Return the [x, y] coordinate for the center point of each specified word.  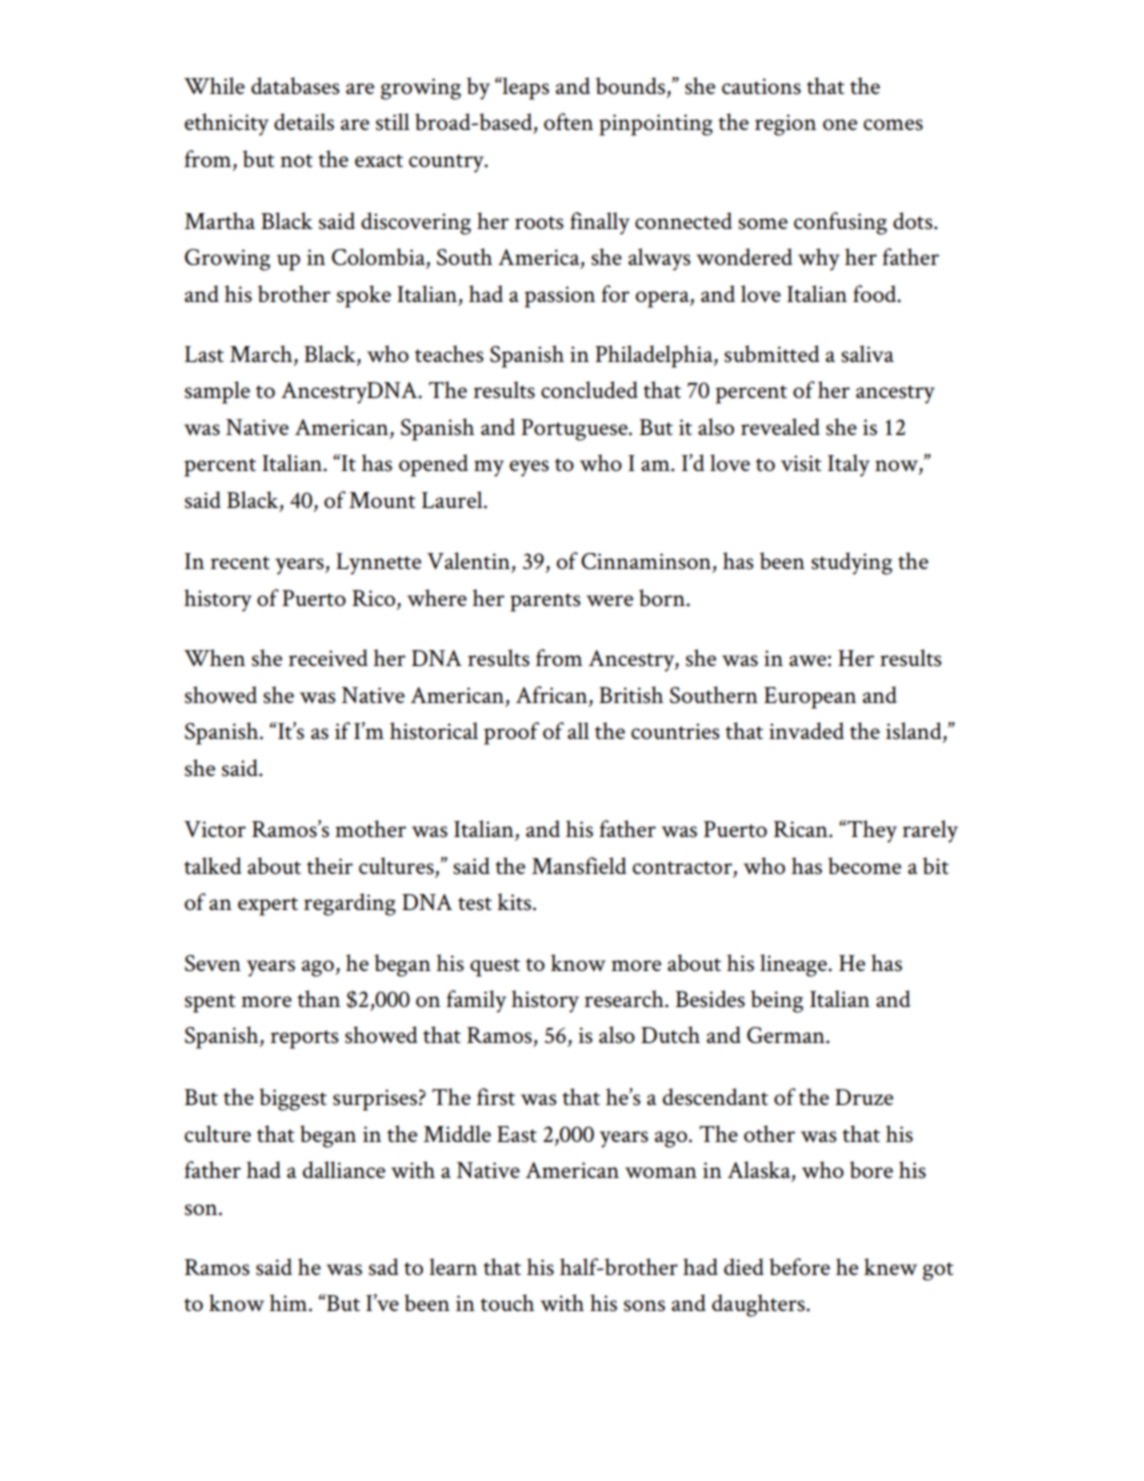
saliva [867, 354]
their [330, 865]
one [840, 124]
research [625, 999]
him [290, 1302]
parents [545, 602]
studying [851, 563]
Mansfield [579, 866]
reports [305, 1039]
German [787, 1035]
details [304, 122]
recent [240, 562]
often [568, 121]
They [871, 831]
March [262, 353]
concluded [589, 389]
